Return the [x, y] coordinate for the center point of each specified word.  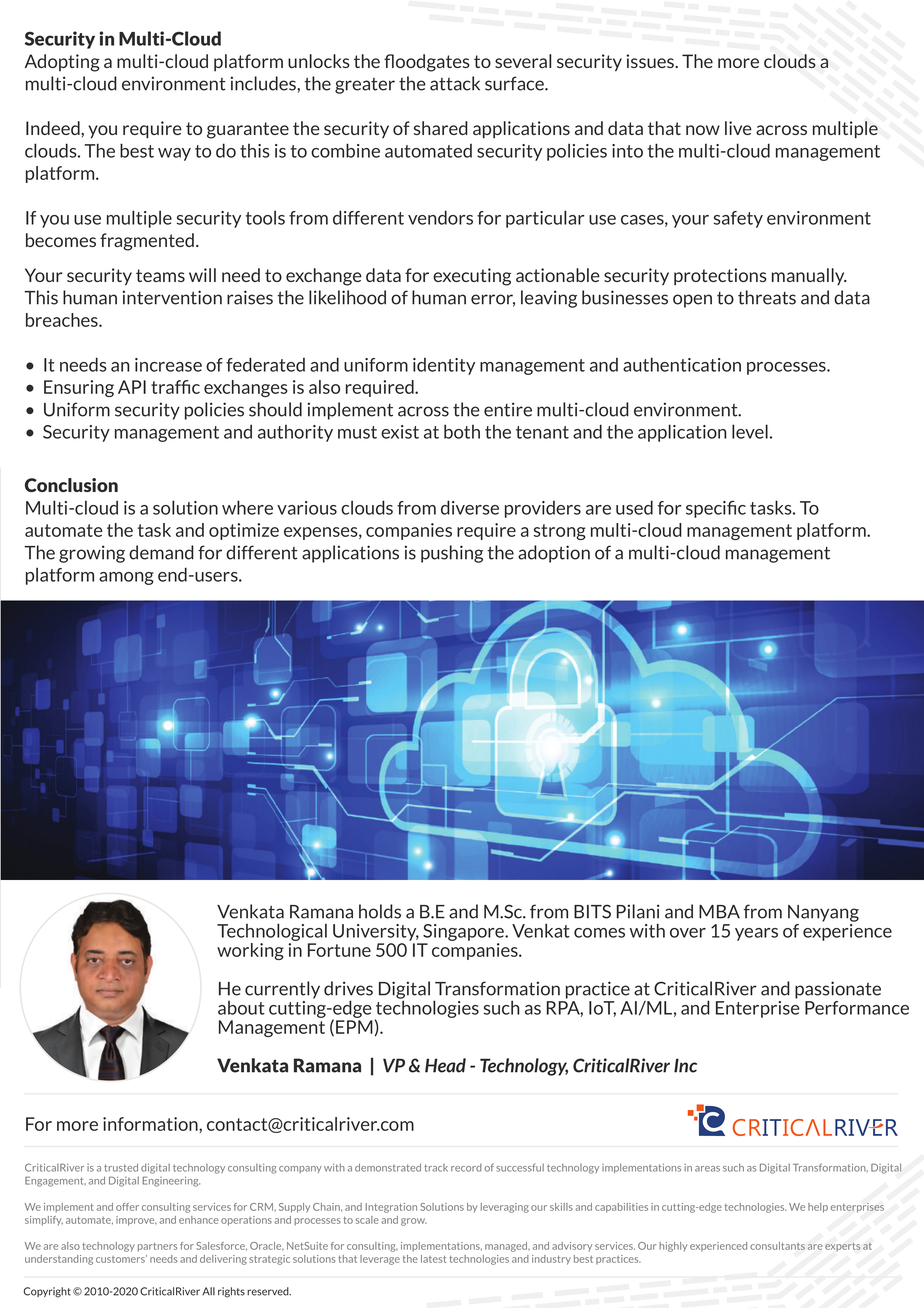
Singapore [464, 932]
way [174, 154]
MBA [719, 912]
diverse [470, 507]
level [750, 431]
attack [455, 83]
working [250, 951]
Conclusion [71, 485]
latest [433, 1259]
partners [157, 1247]
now [703, 130]
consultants [777, 1246]
